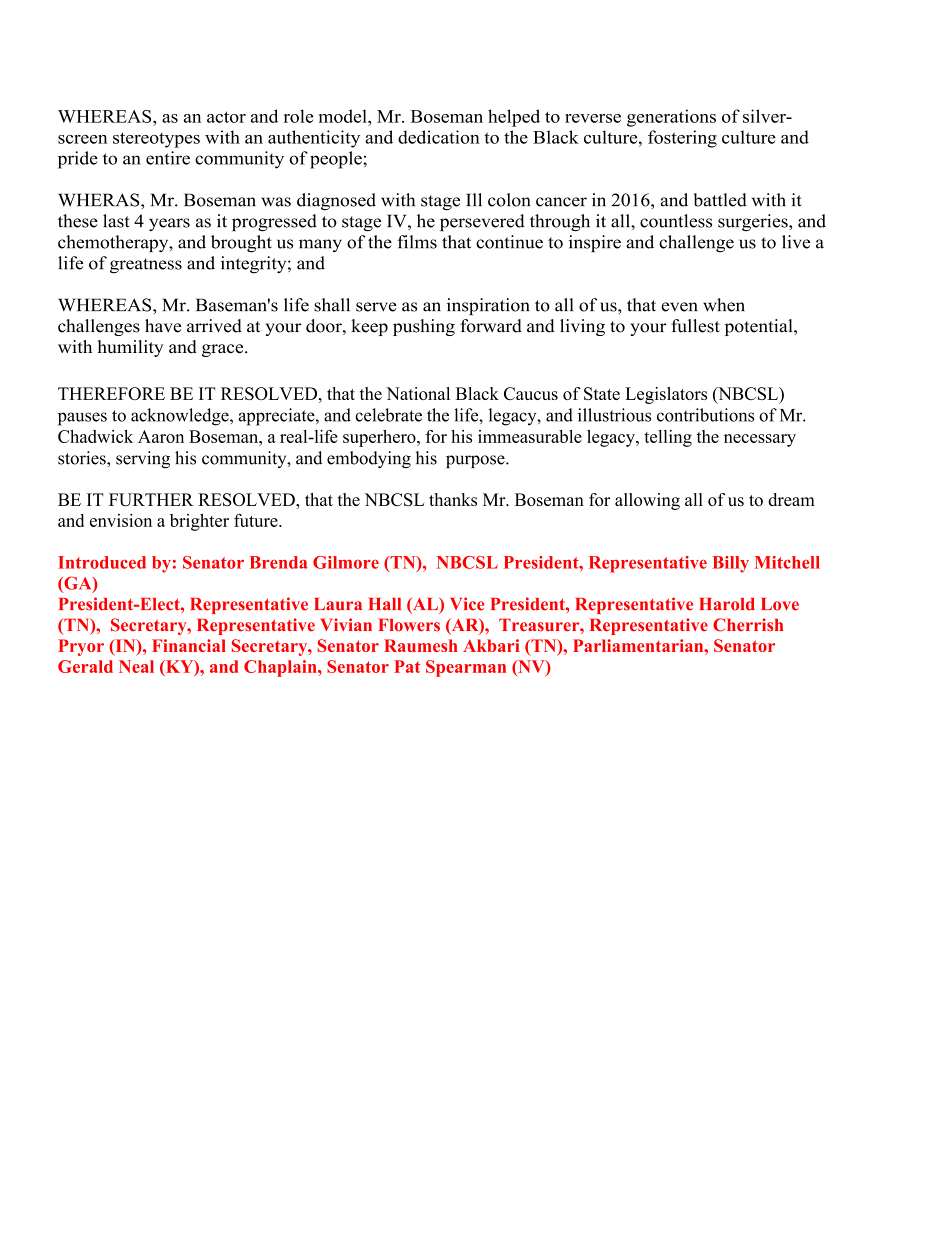 The width and height of the screenshot is (952, 1233). What do you see at coordinates (439, 137) in the screenshot?
I see `dedication` at bounding box center [439, 137].
